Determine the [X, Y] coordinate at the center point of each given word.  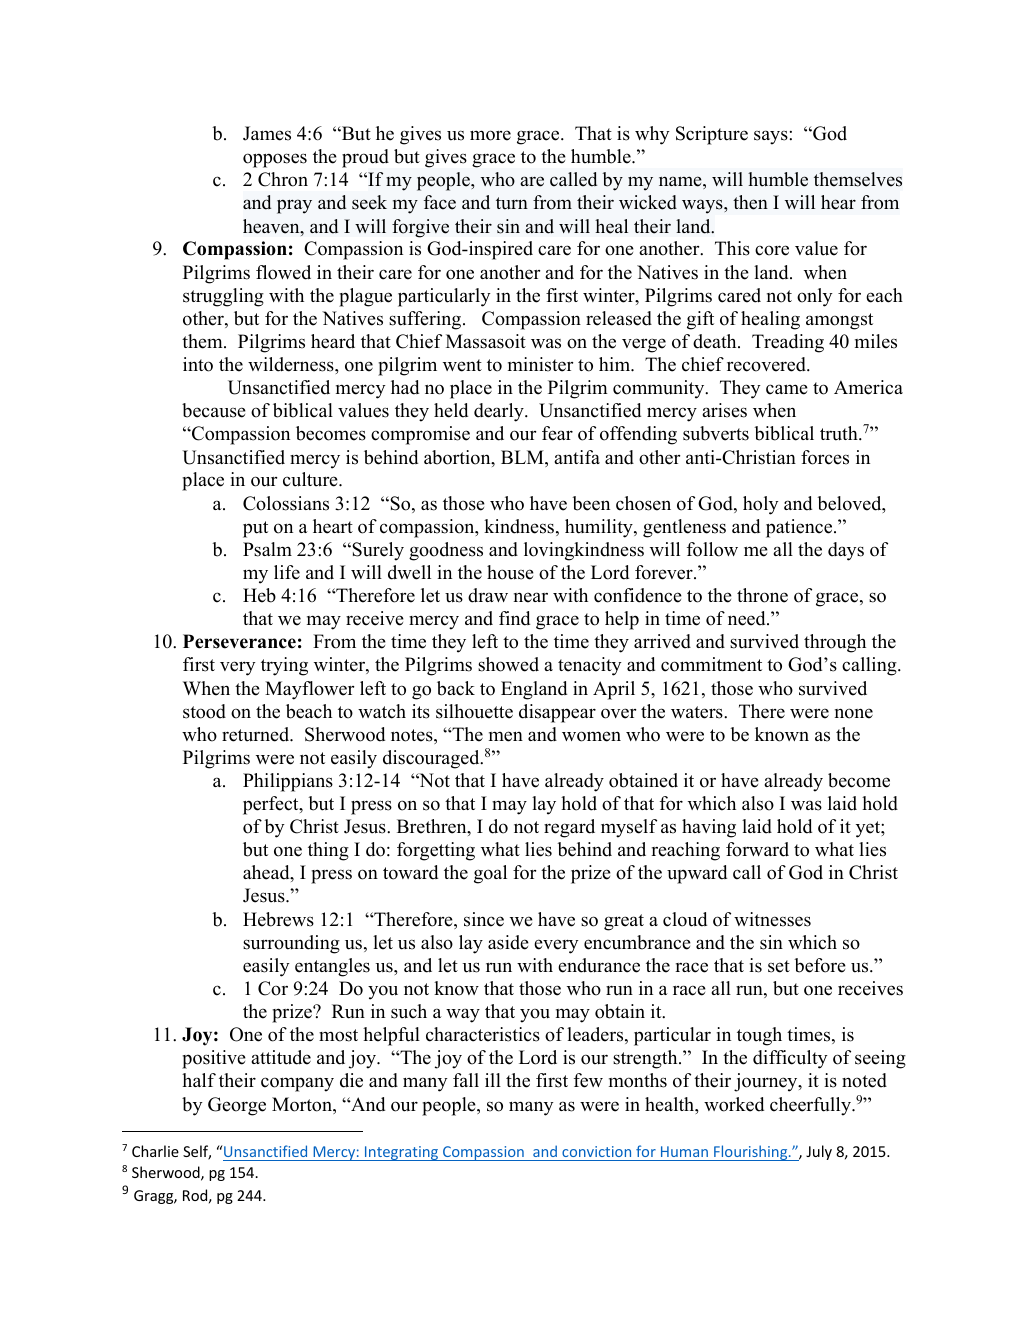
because [214, 410]
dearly [500, 412]
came [787, 389]
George [237, 1106]
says [771, 137]
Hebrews [278, 919]
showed [508, 664]
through [835, 643]
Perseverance [239, 641]
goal [490, 874]
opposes [275, 160]
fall [466, 1080]
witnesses [772, 919]
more [490, 135]
